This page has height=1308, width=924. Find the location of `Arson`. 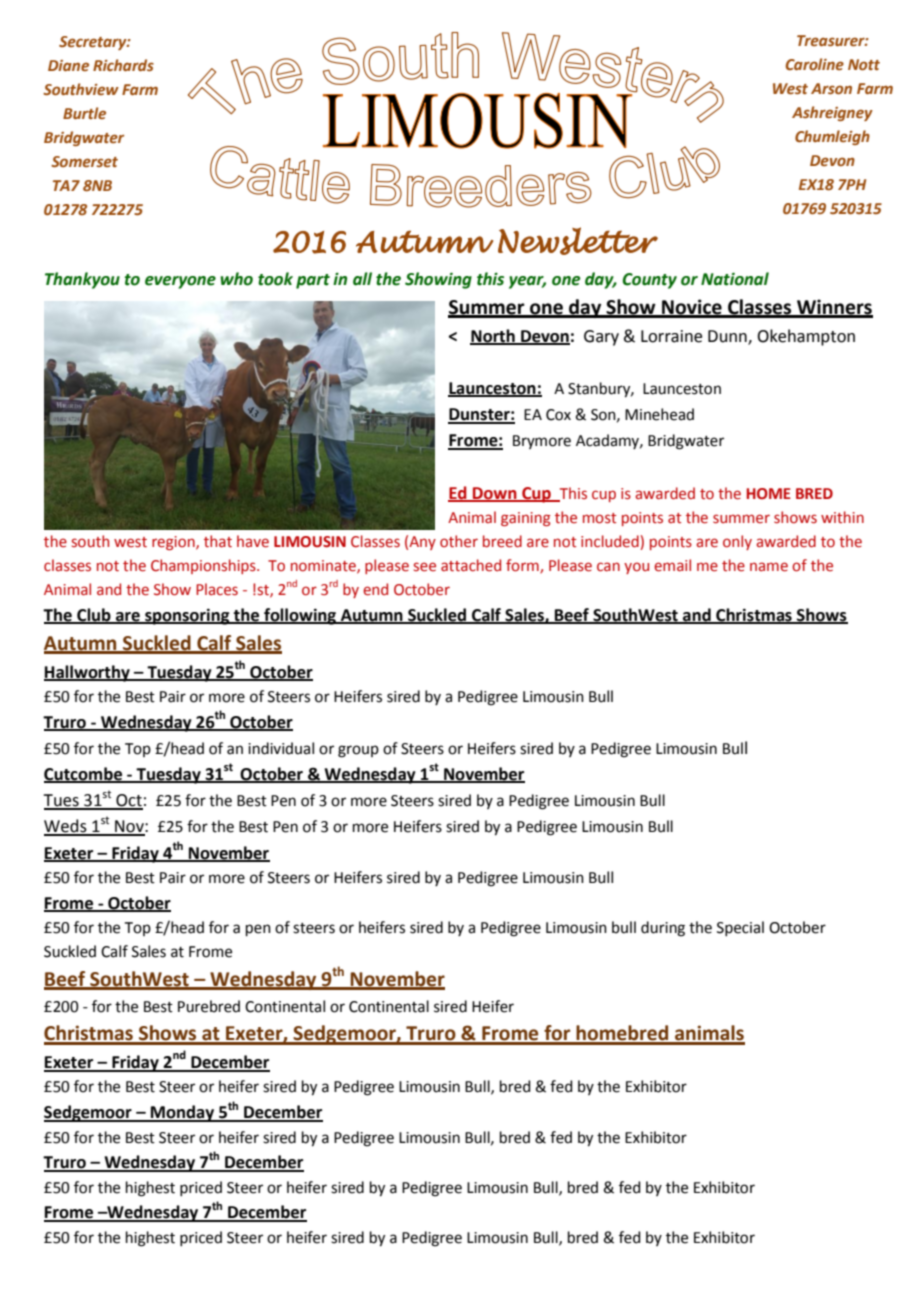

Arson is located at coordinates (831, 89).
